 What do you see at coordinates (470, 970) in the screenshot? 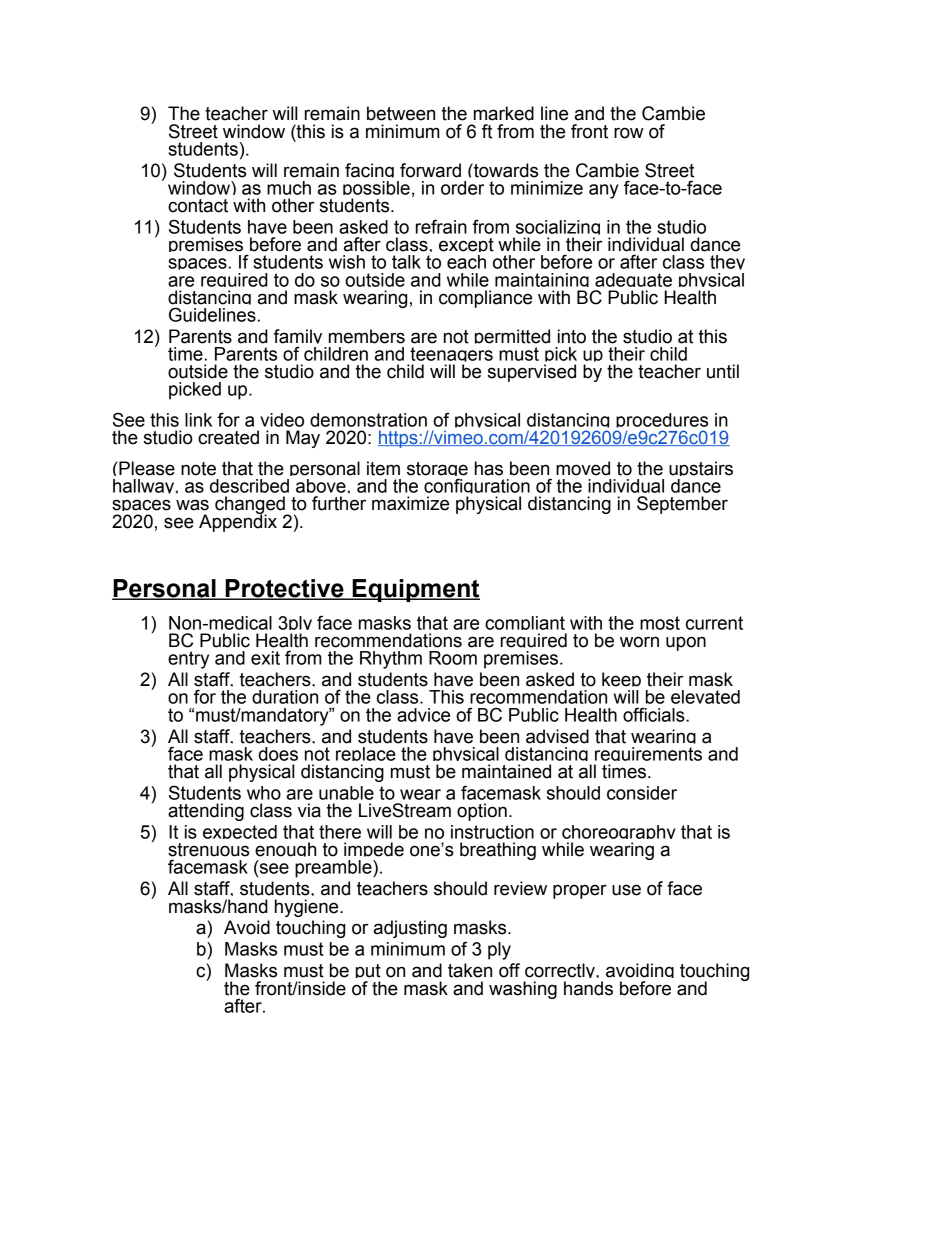
I see `taken` at bounding box center [470, 970].
